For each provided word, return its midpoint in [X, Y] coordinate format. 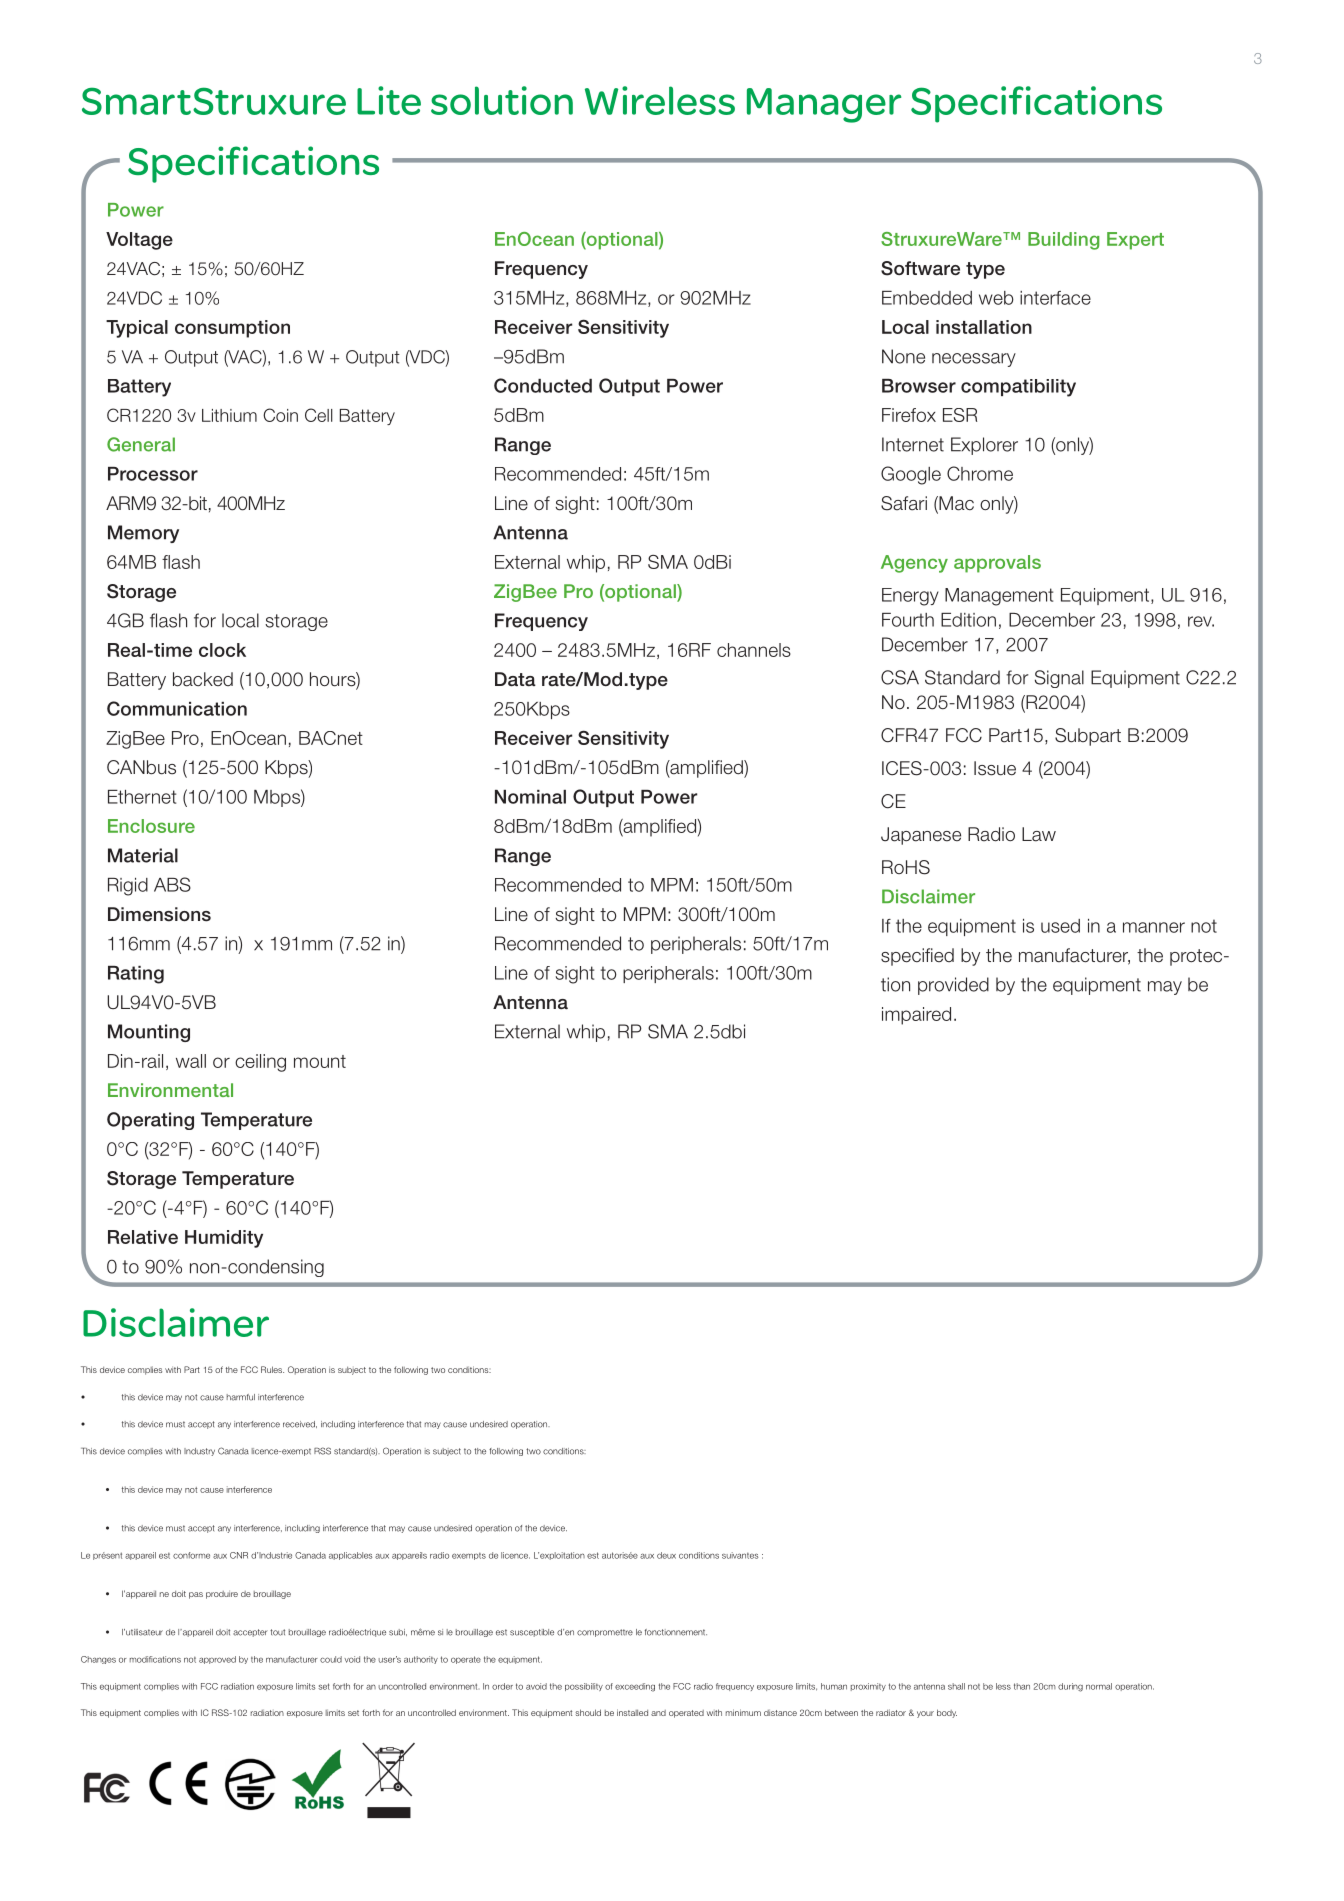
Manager [824, 105]
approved [217, 1660]
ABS [172, 884]
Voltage [139, 241]
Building [1064, 241]
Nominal [530, 797]
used [1060, 926]
